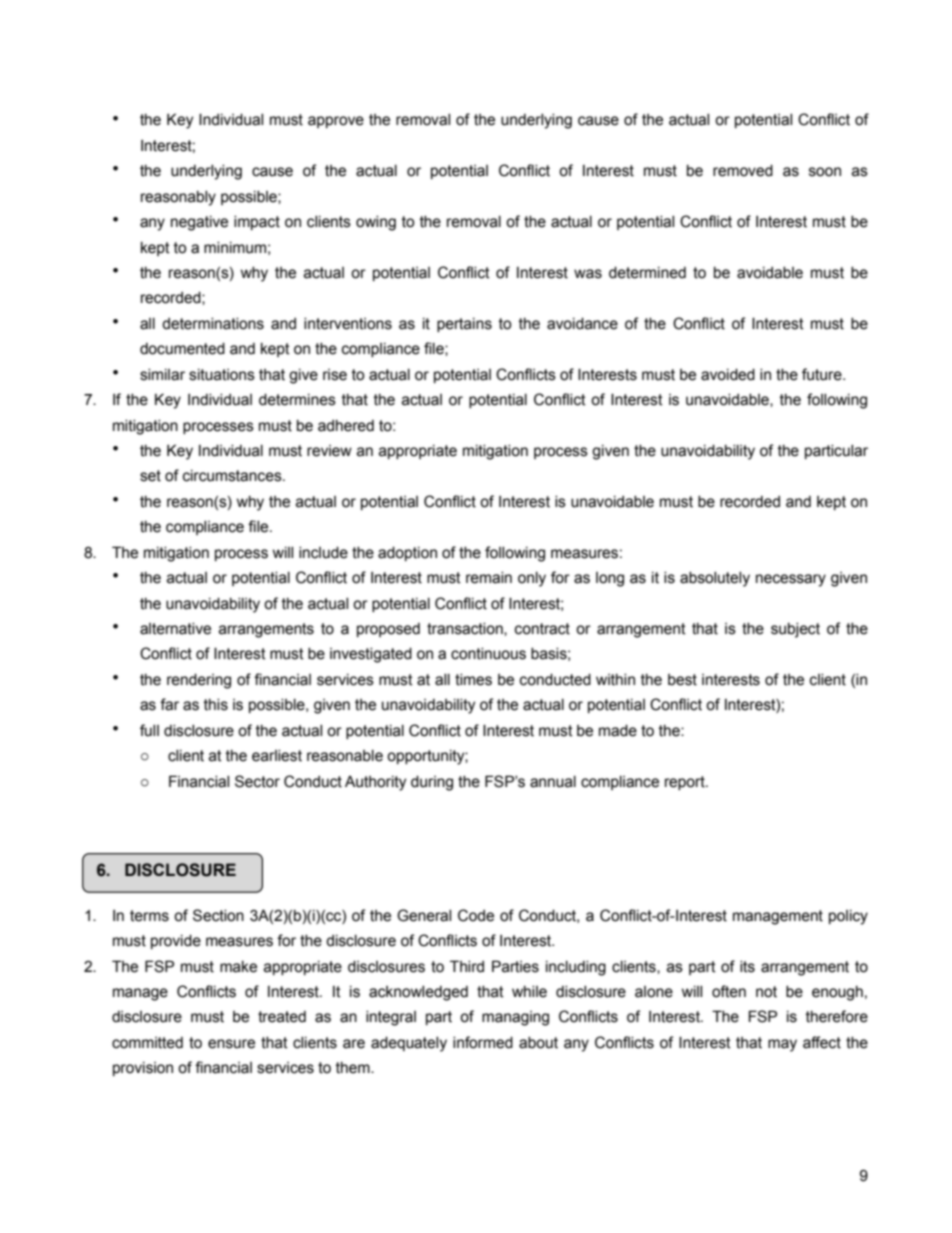 The height and width of the page is (1233, 952). Describe the element at coordinates (233, 476) in the page. I see `circumstances` at that location.
